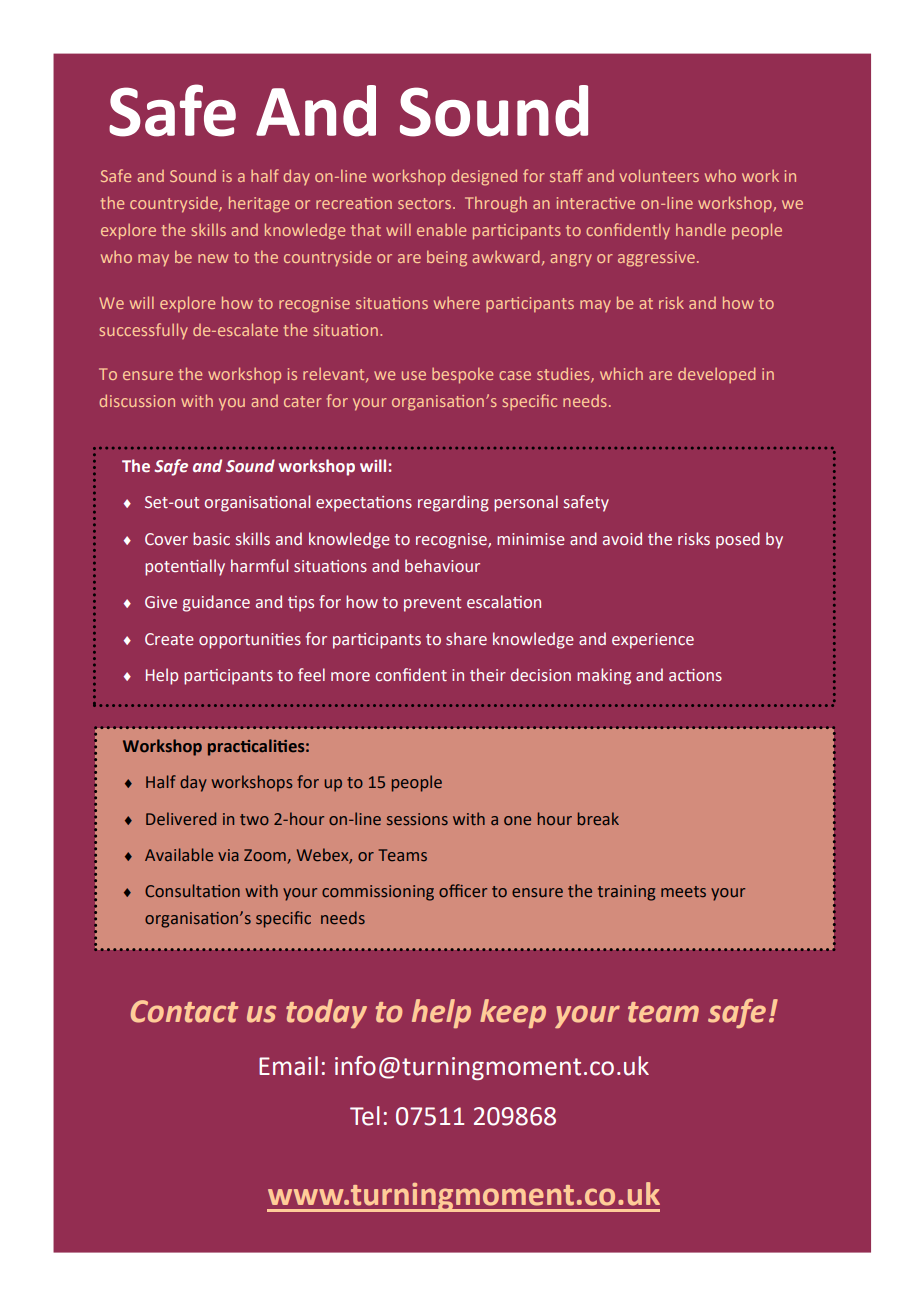 Image resolution: width=924 pixels, height=1308 pixels. What do you see at coordinates (424, 203) in the image?
I see `sectors` at bounding box center [424, 203].
